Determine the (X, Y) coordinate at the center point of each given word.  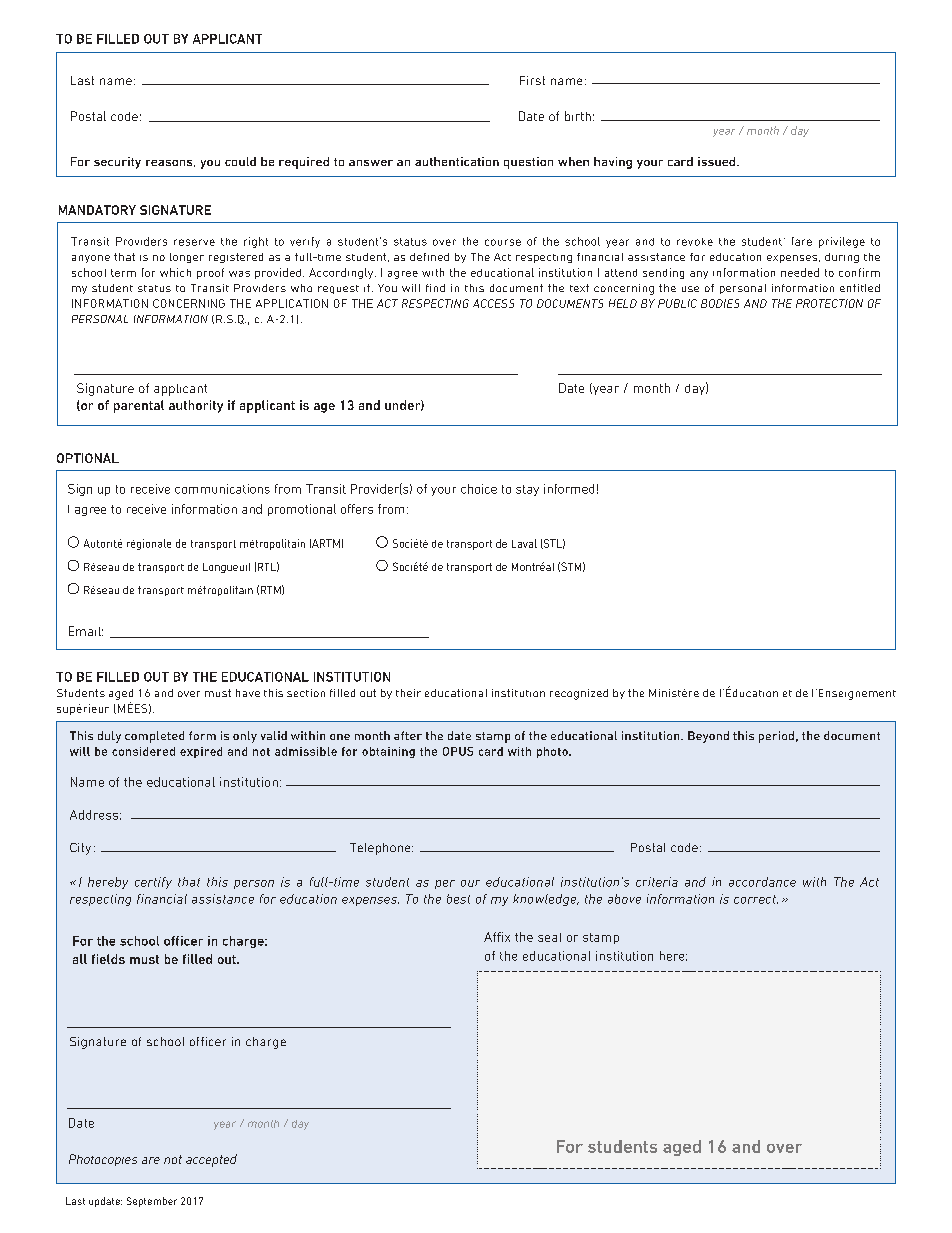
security (117, 163)
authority (196, 406)
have (248, 693)
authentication (457, 161)
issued (718, 161)
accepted (211, 1160)
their (408, 693)
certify (153, 883)
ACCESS (493, 303)
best (458, 899)
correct (756, 899)
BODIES (720, 303)
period (776, 737)
